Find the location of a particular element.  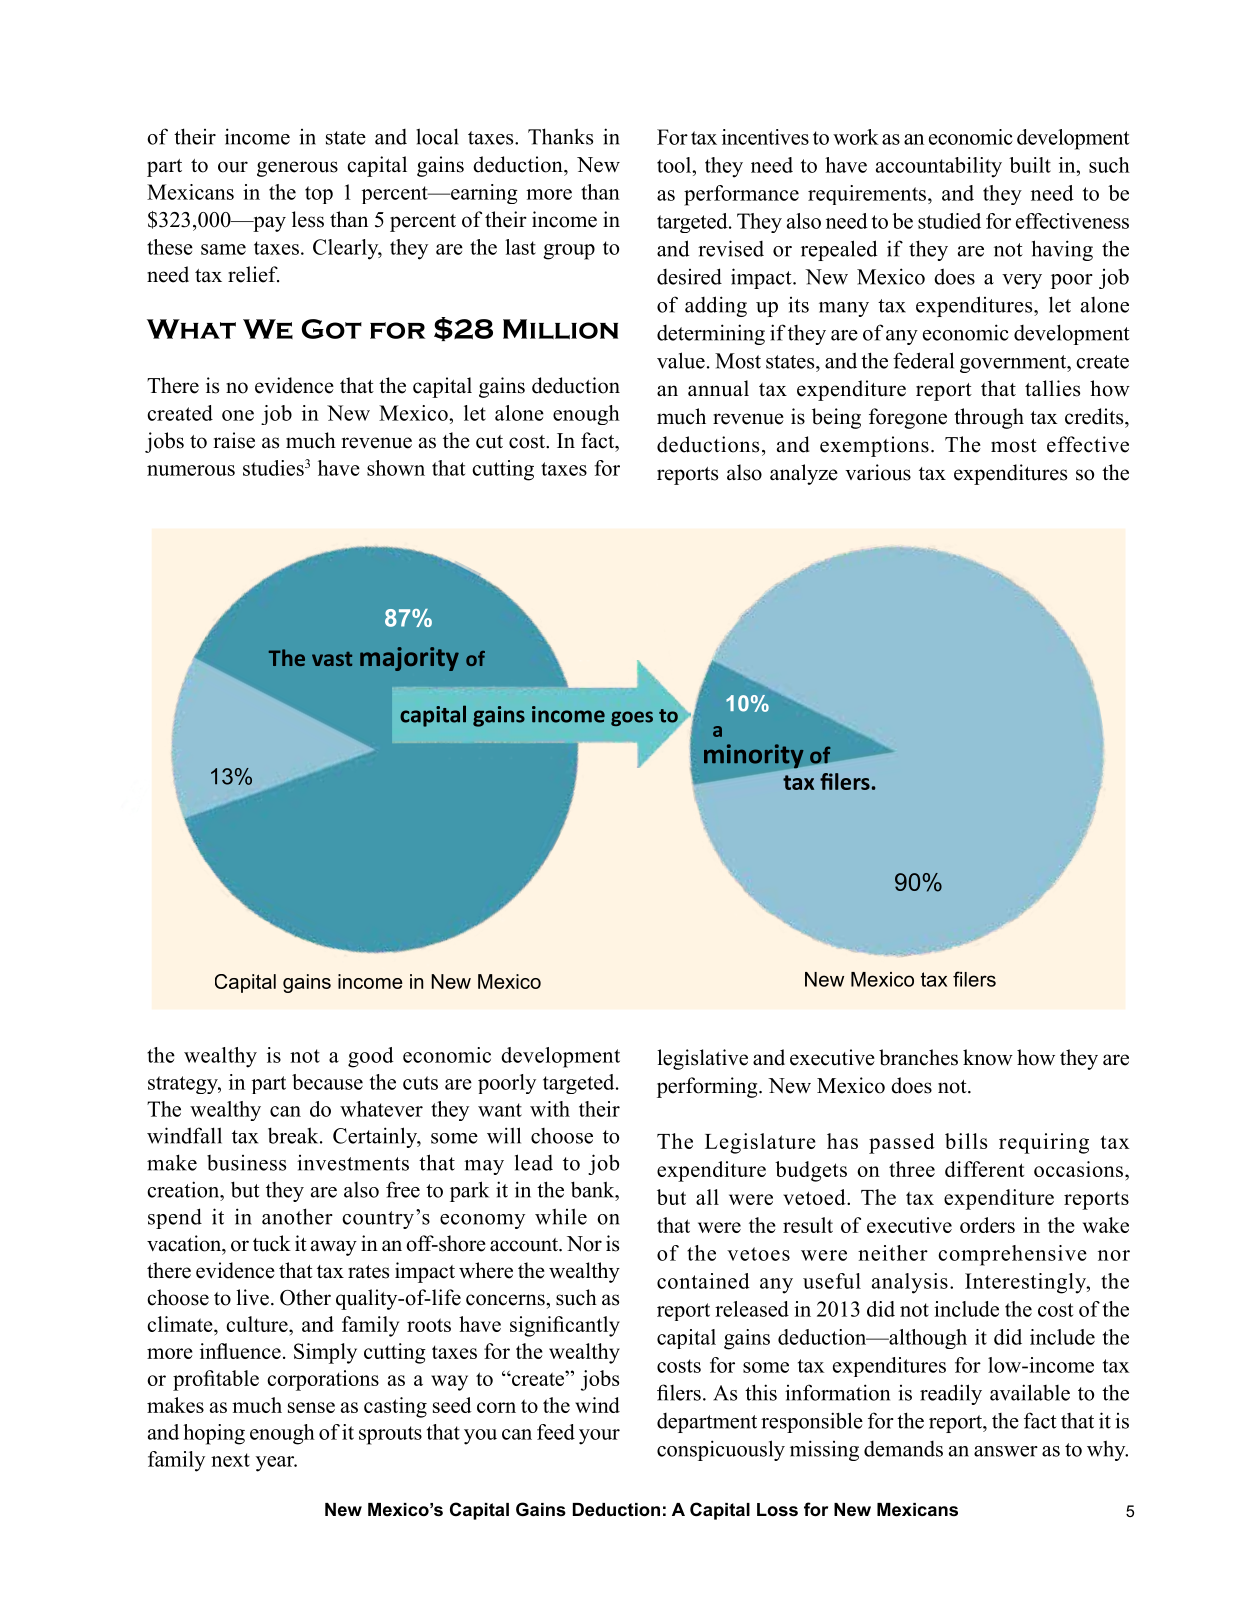

know is located at coordinates (988, 1057).
